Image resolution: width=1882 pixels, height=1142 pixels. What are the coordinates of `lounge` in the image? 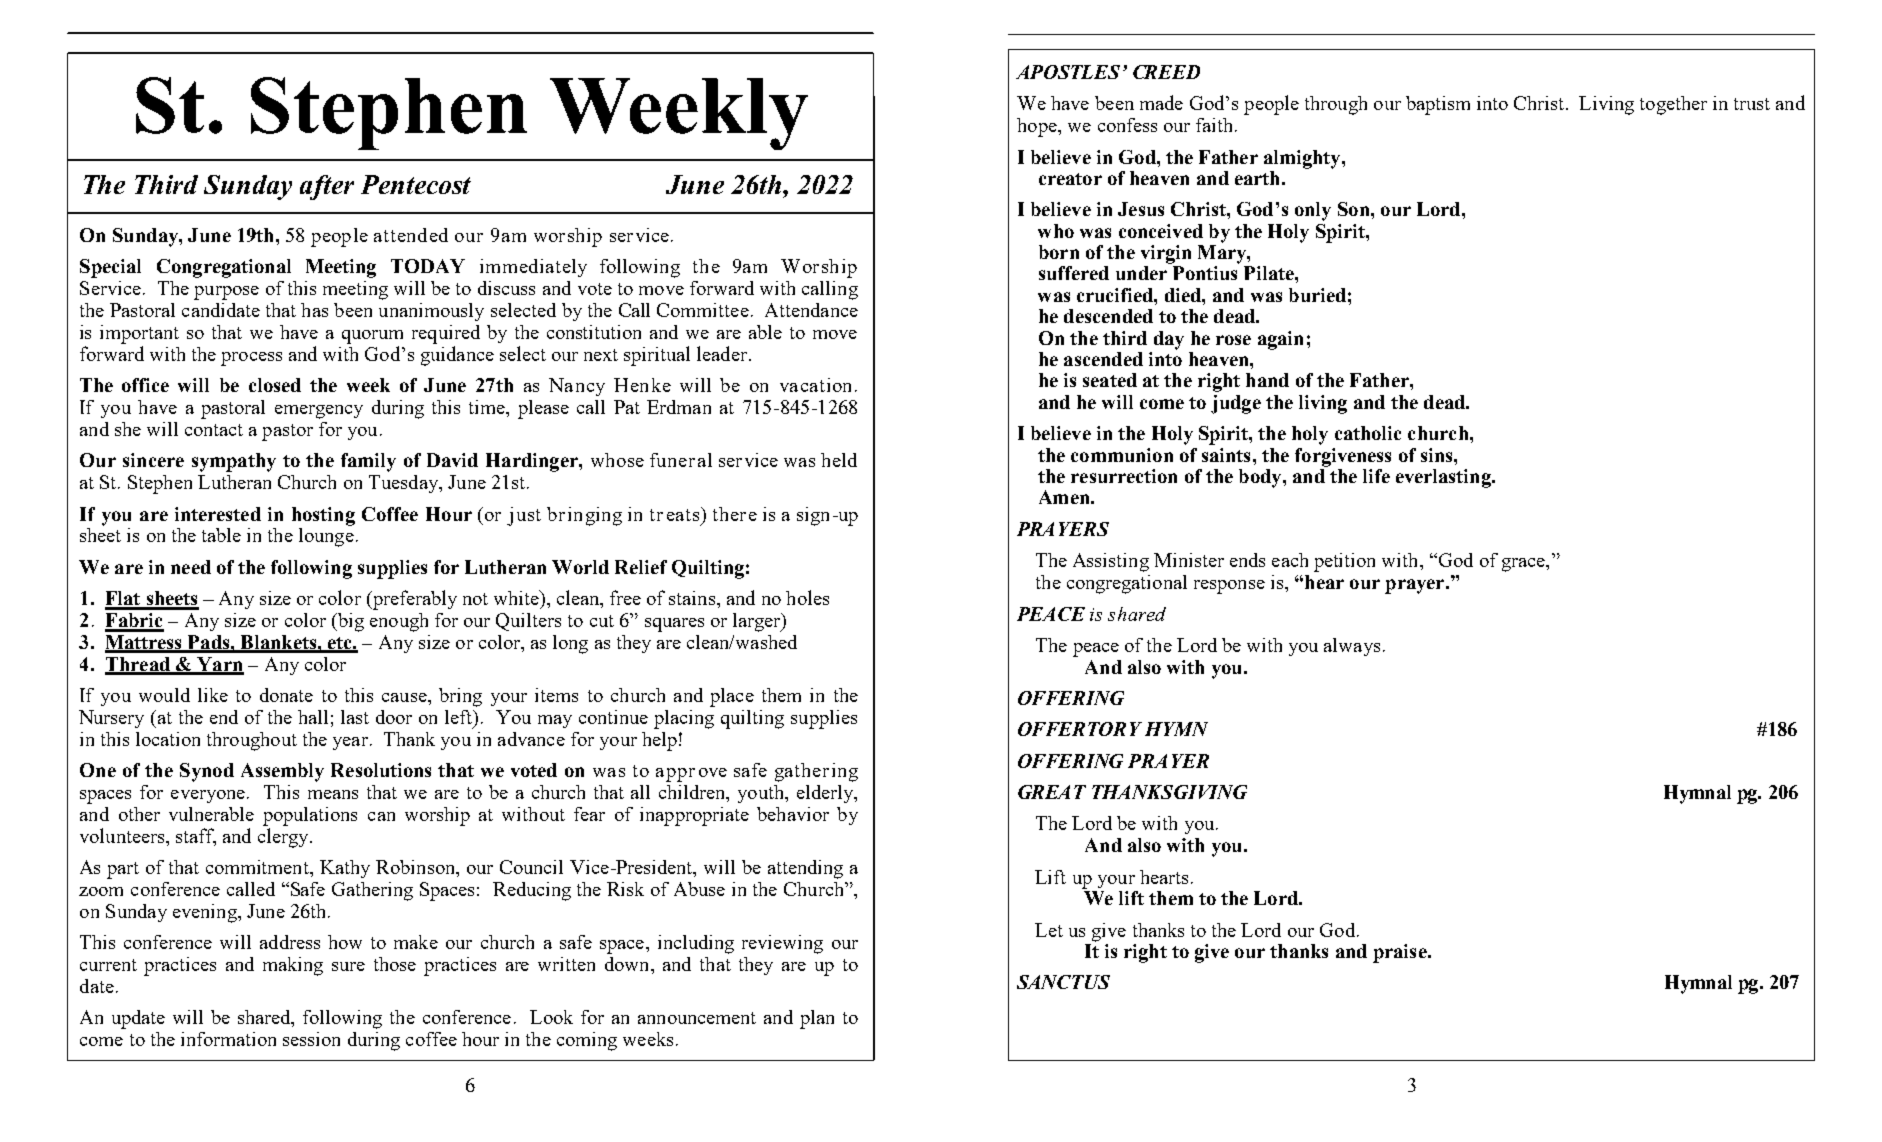 It's located at (326, 536).
